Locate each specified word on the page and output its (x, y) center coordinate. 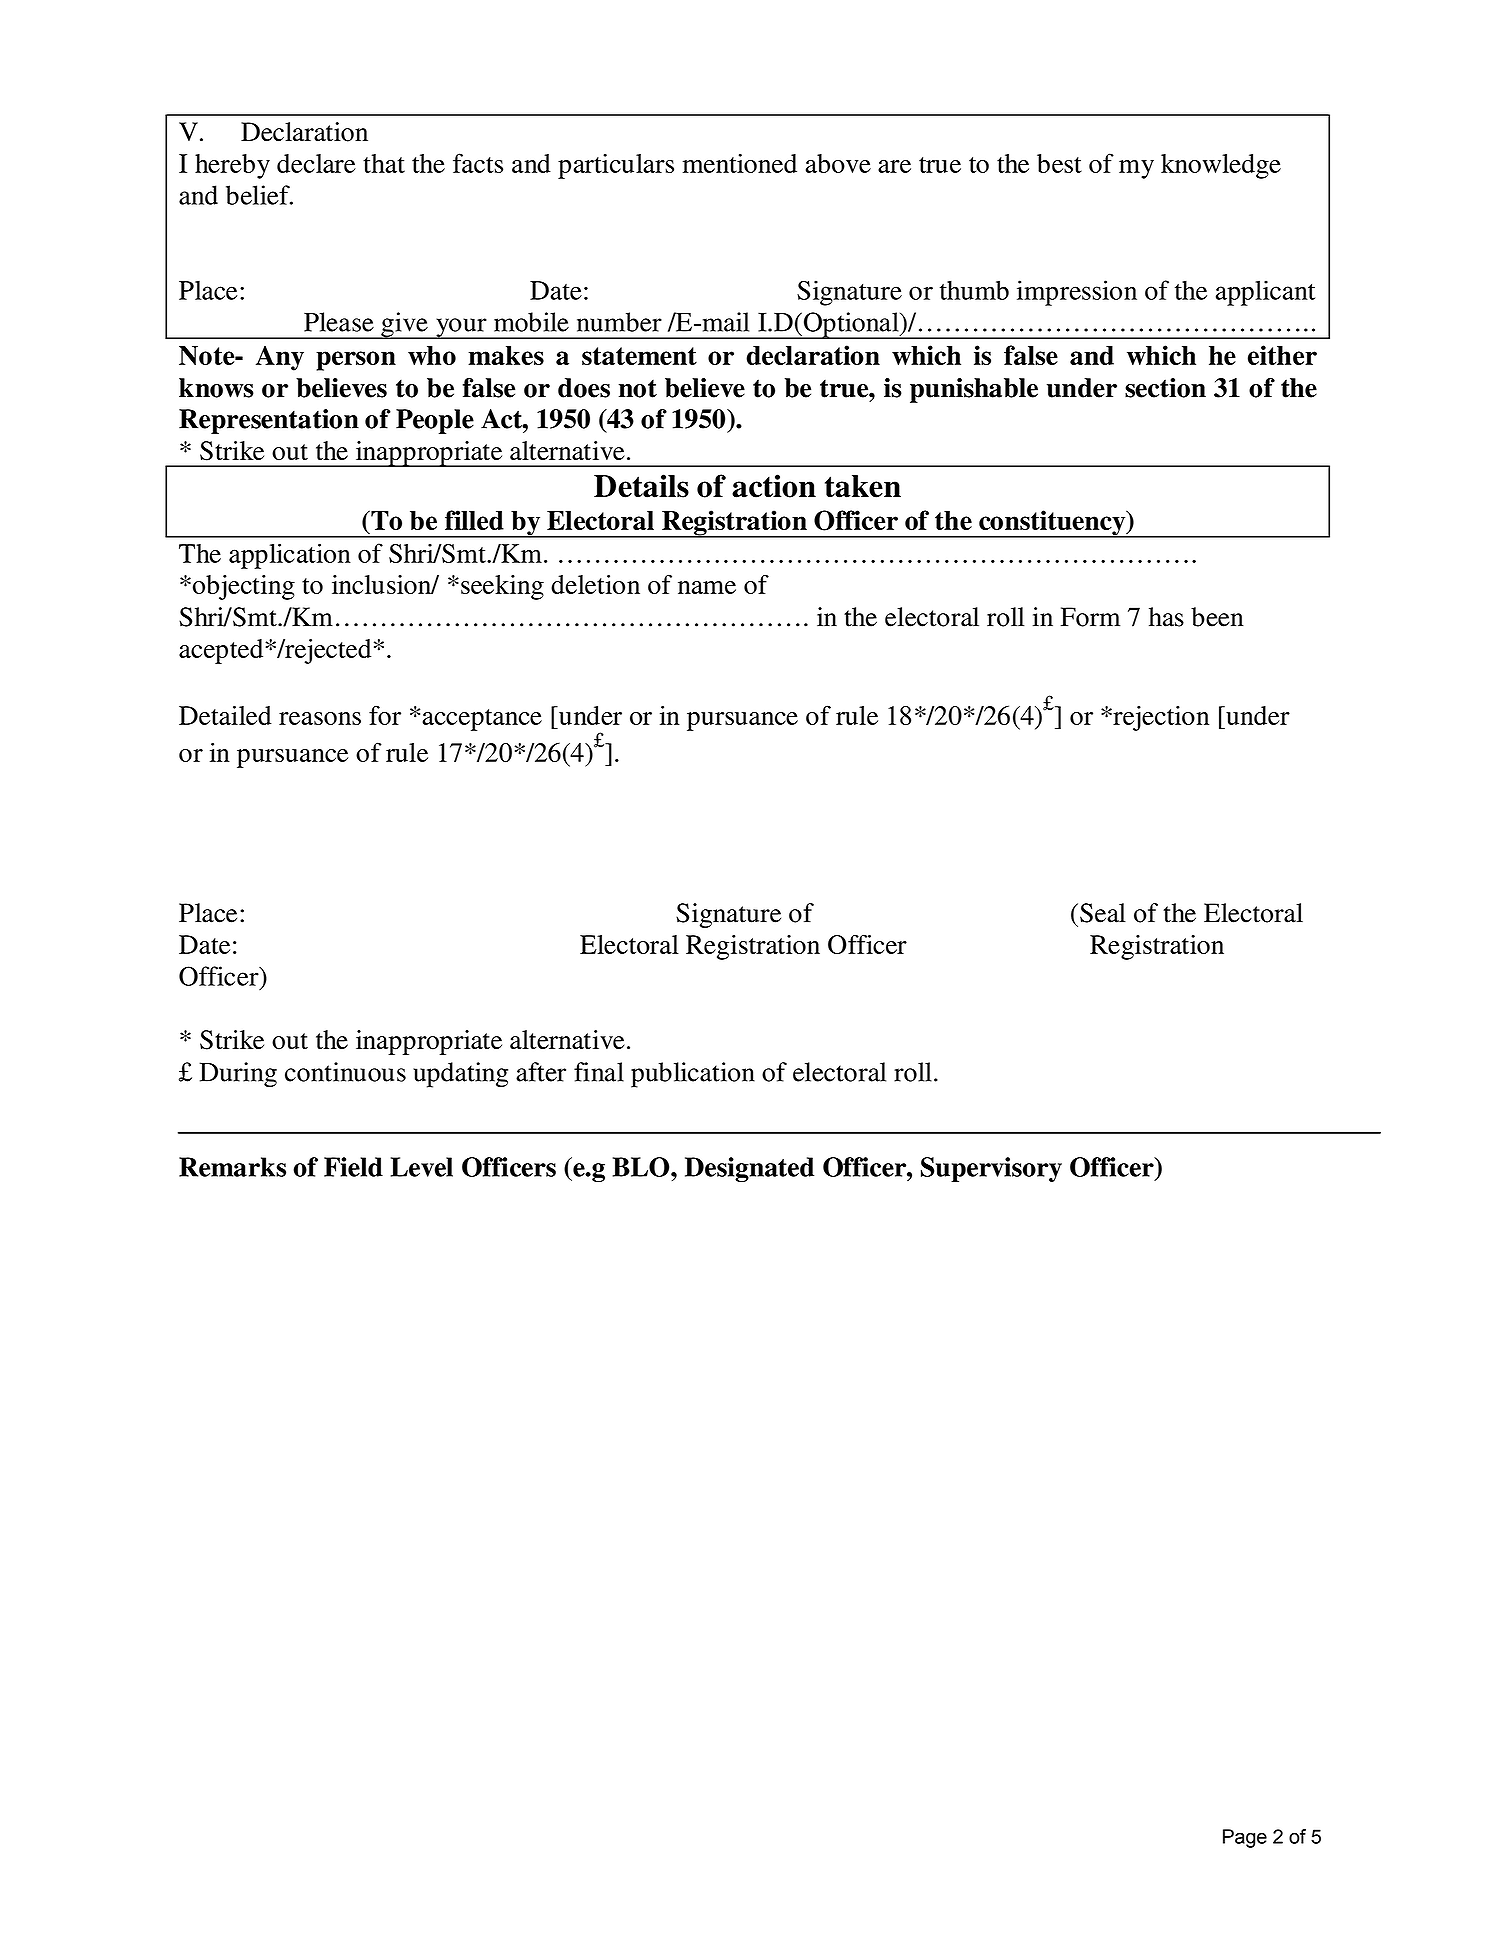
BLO (642, 1167)
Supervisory (991, 1169)
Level (422, 1167)
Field (353, 1167)
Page (1245, 1838)
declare (316, 163)
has (1166, 617)
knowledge (1221, 166)
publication (693, 1075)
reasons (320, 718)
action (774, 486)
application (290, 556)
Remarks (232, 1167)
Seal (1103, 913)
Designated (749, 1169)
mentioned (740, 163)
